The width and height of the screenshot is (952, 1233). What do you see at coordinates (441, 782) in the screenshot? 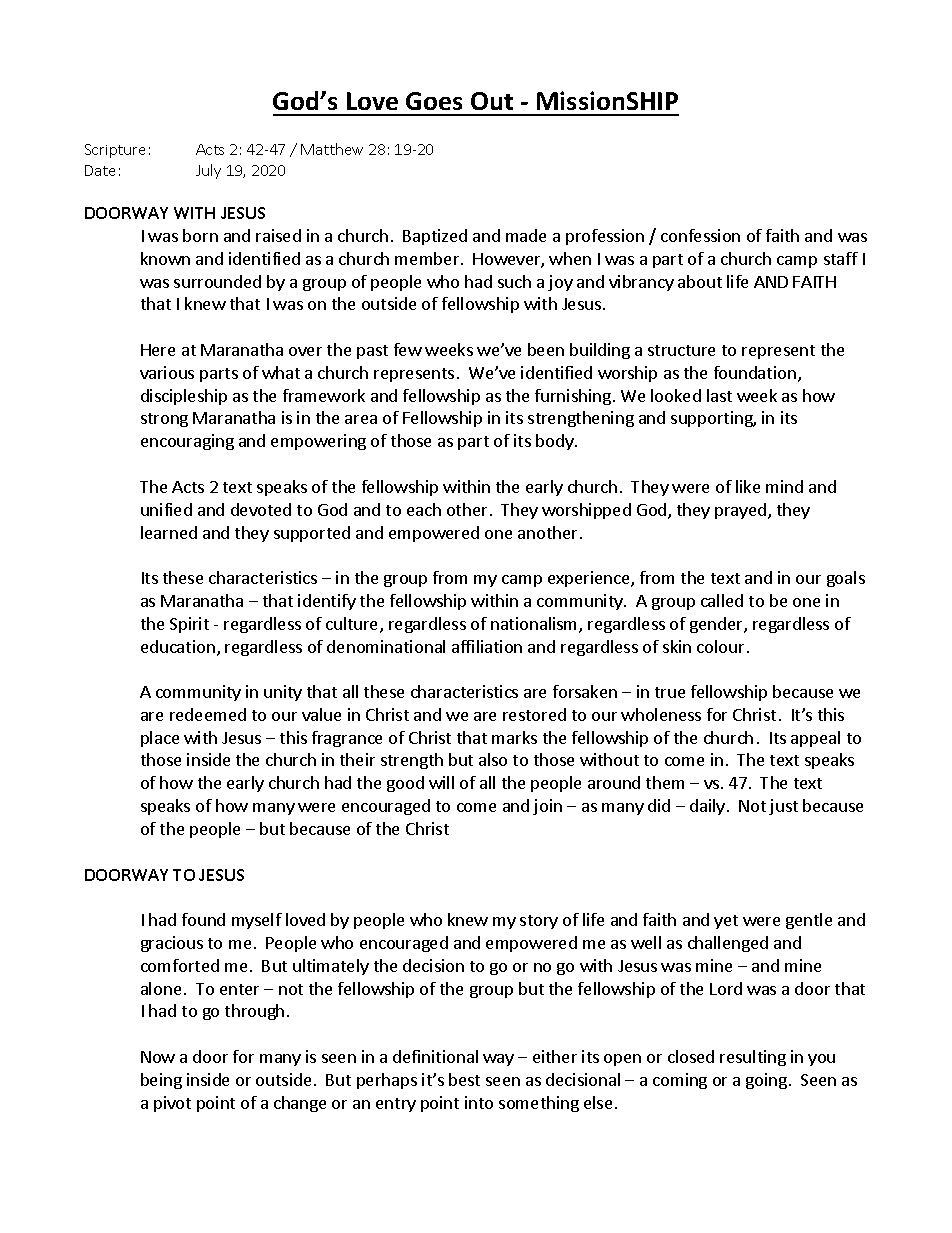
I see `will` at bounding box center [441, 782].
